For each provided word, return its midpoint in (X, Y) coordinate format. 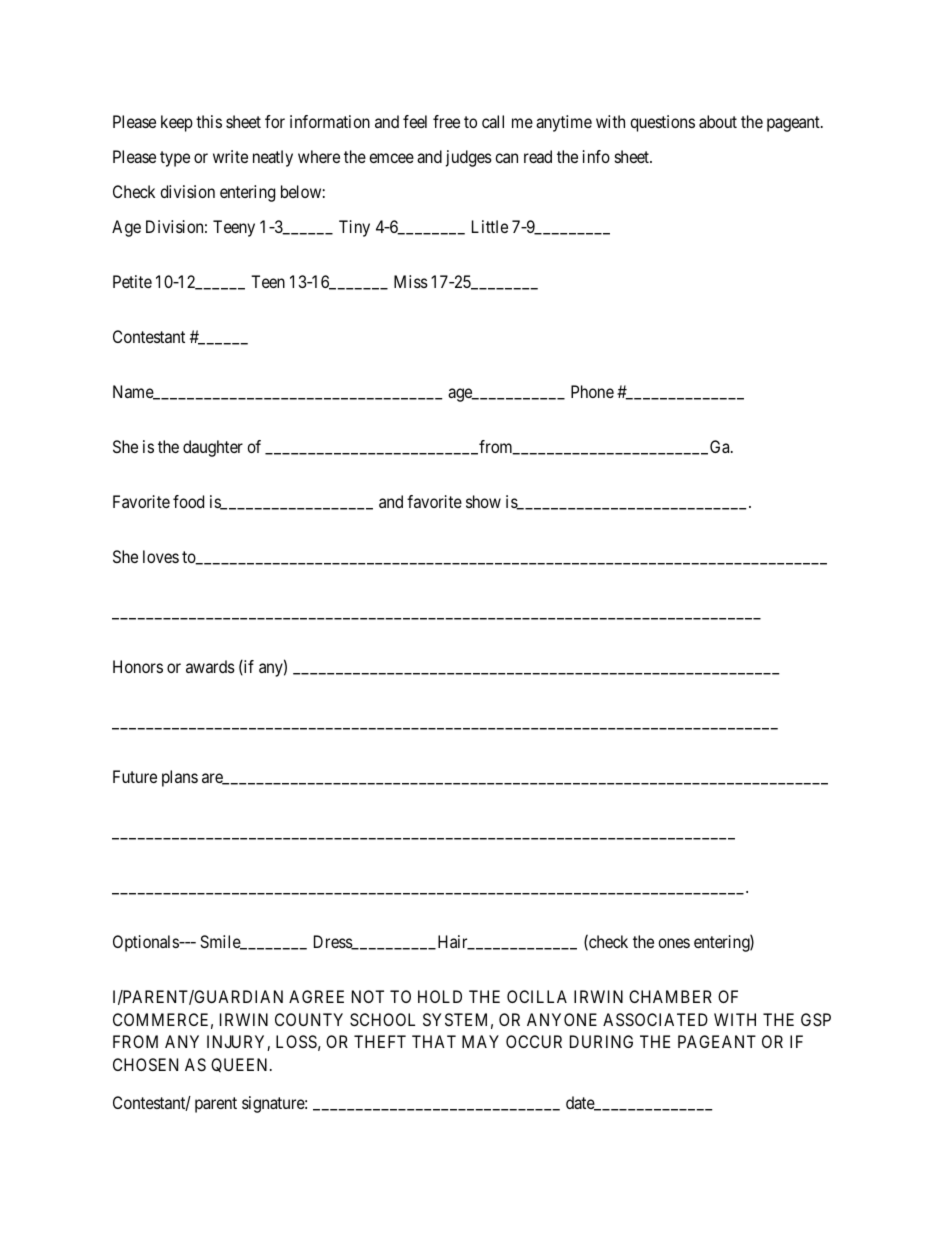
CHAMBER (670, 996)
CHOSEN (145, 1064)
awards (210, 666)
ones (674, 943)
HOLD (440, 996)
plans (180, 778)
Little (490, 226)
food (188, 501)
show (483, 501)
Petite (132, 281)
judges (469, 158)
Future (135, 776)
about (718, 121)
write (230, 156)
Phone (592, 391)
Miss (411, 281)
